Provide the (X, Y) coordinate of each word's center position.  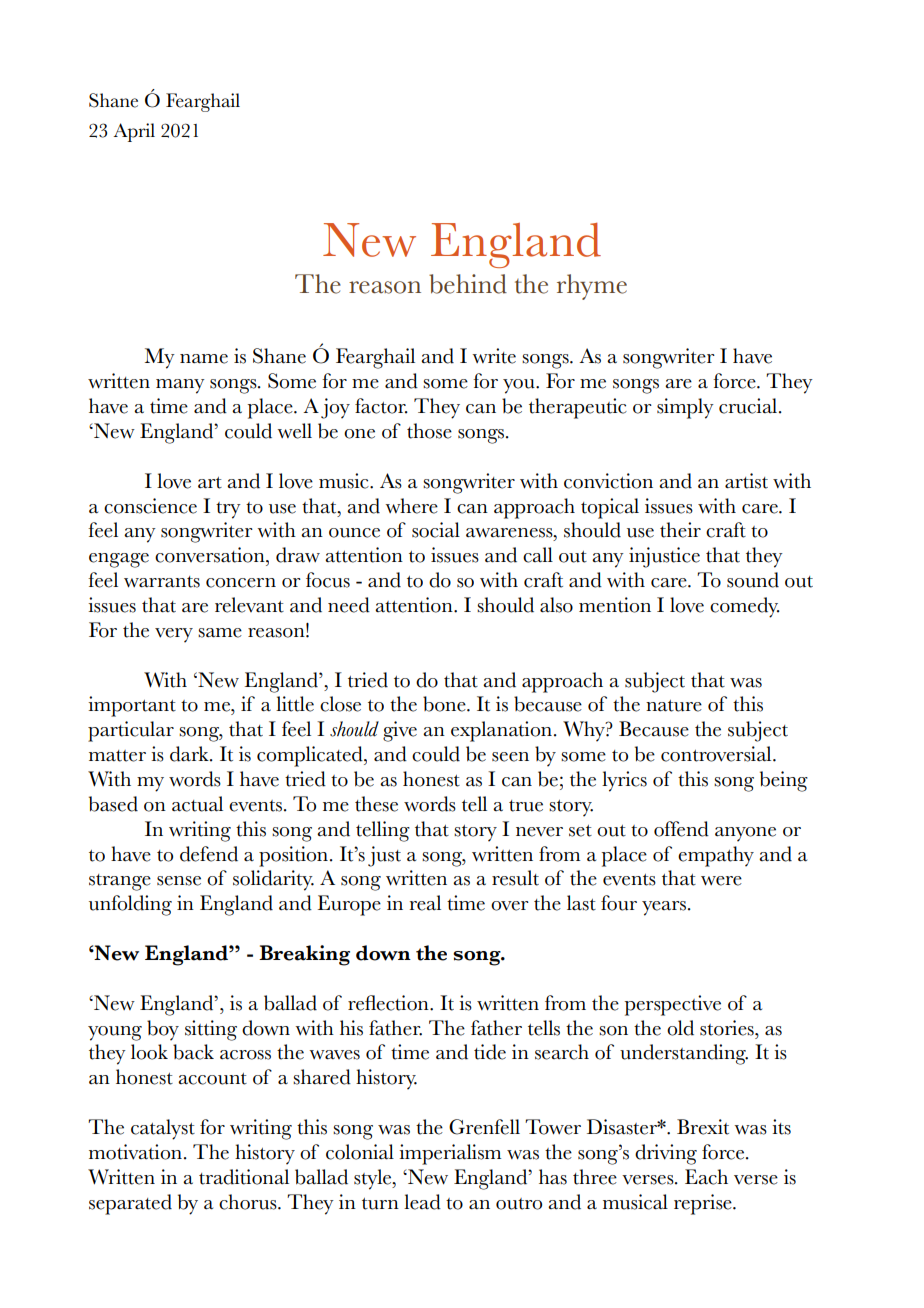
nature (674, 706)
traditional (244, 1177)
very (174, 635)
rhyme (592, 287)
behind (468, 284)
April (134, 132)
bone (445, 704)
